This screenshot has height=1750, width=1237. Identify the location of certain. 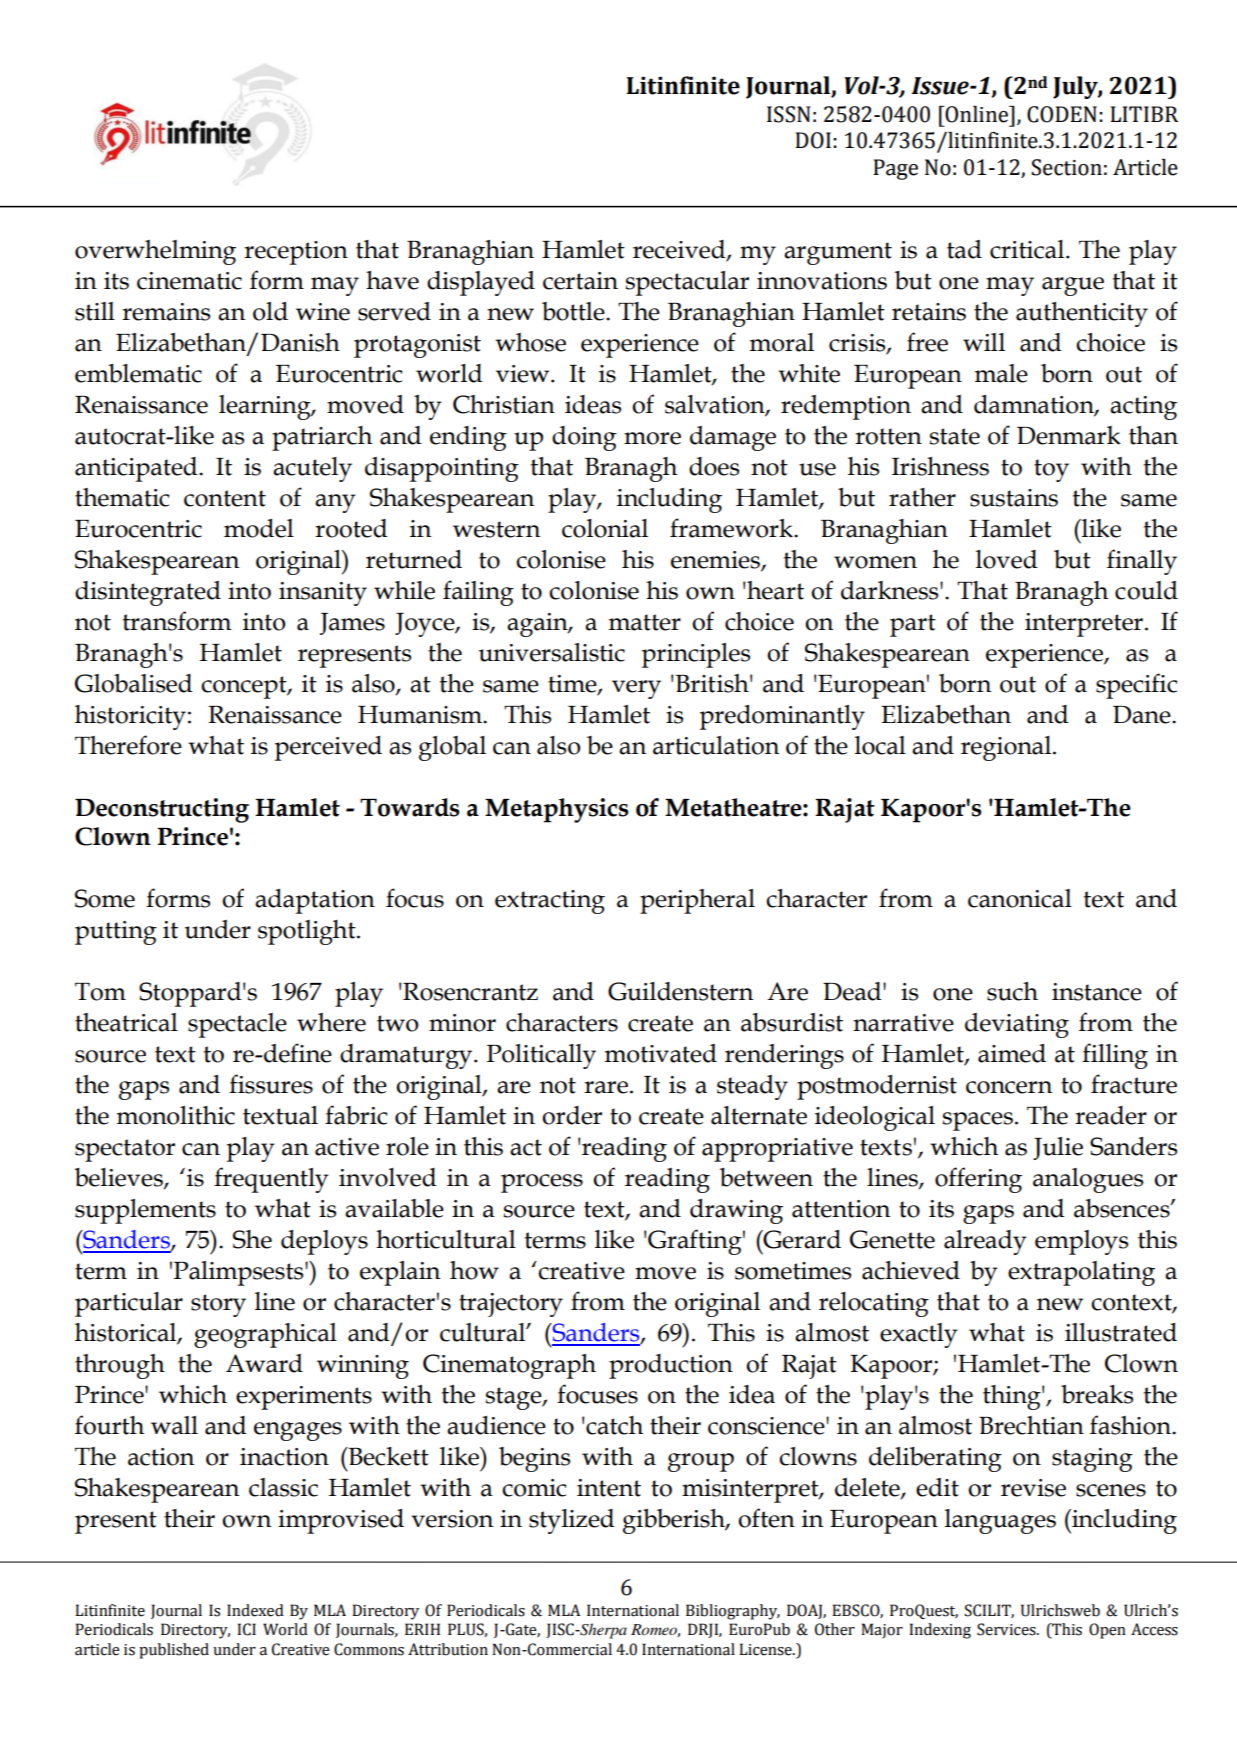
(580, 281).
